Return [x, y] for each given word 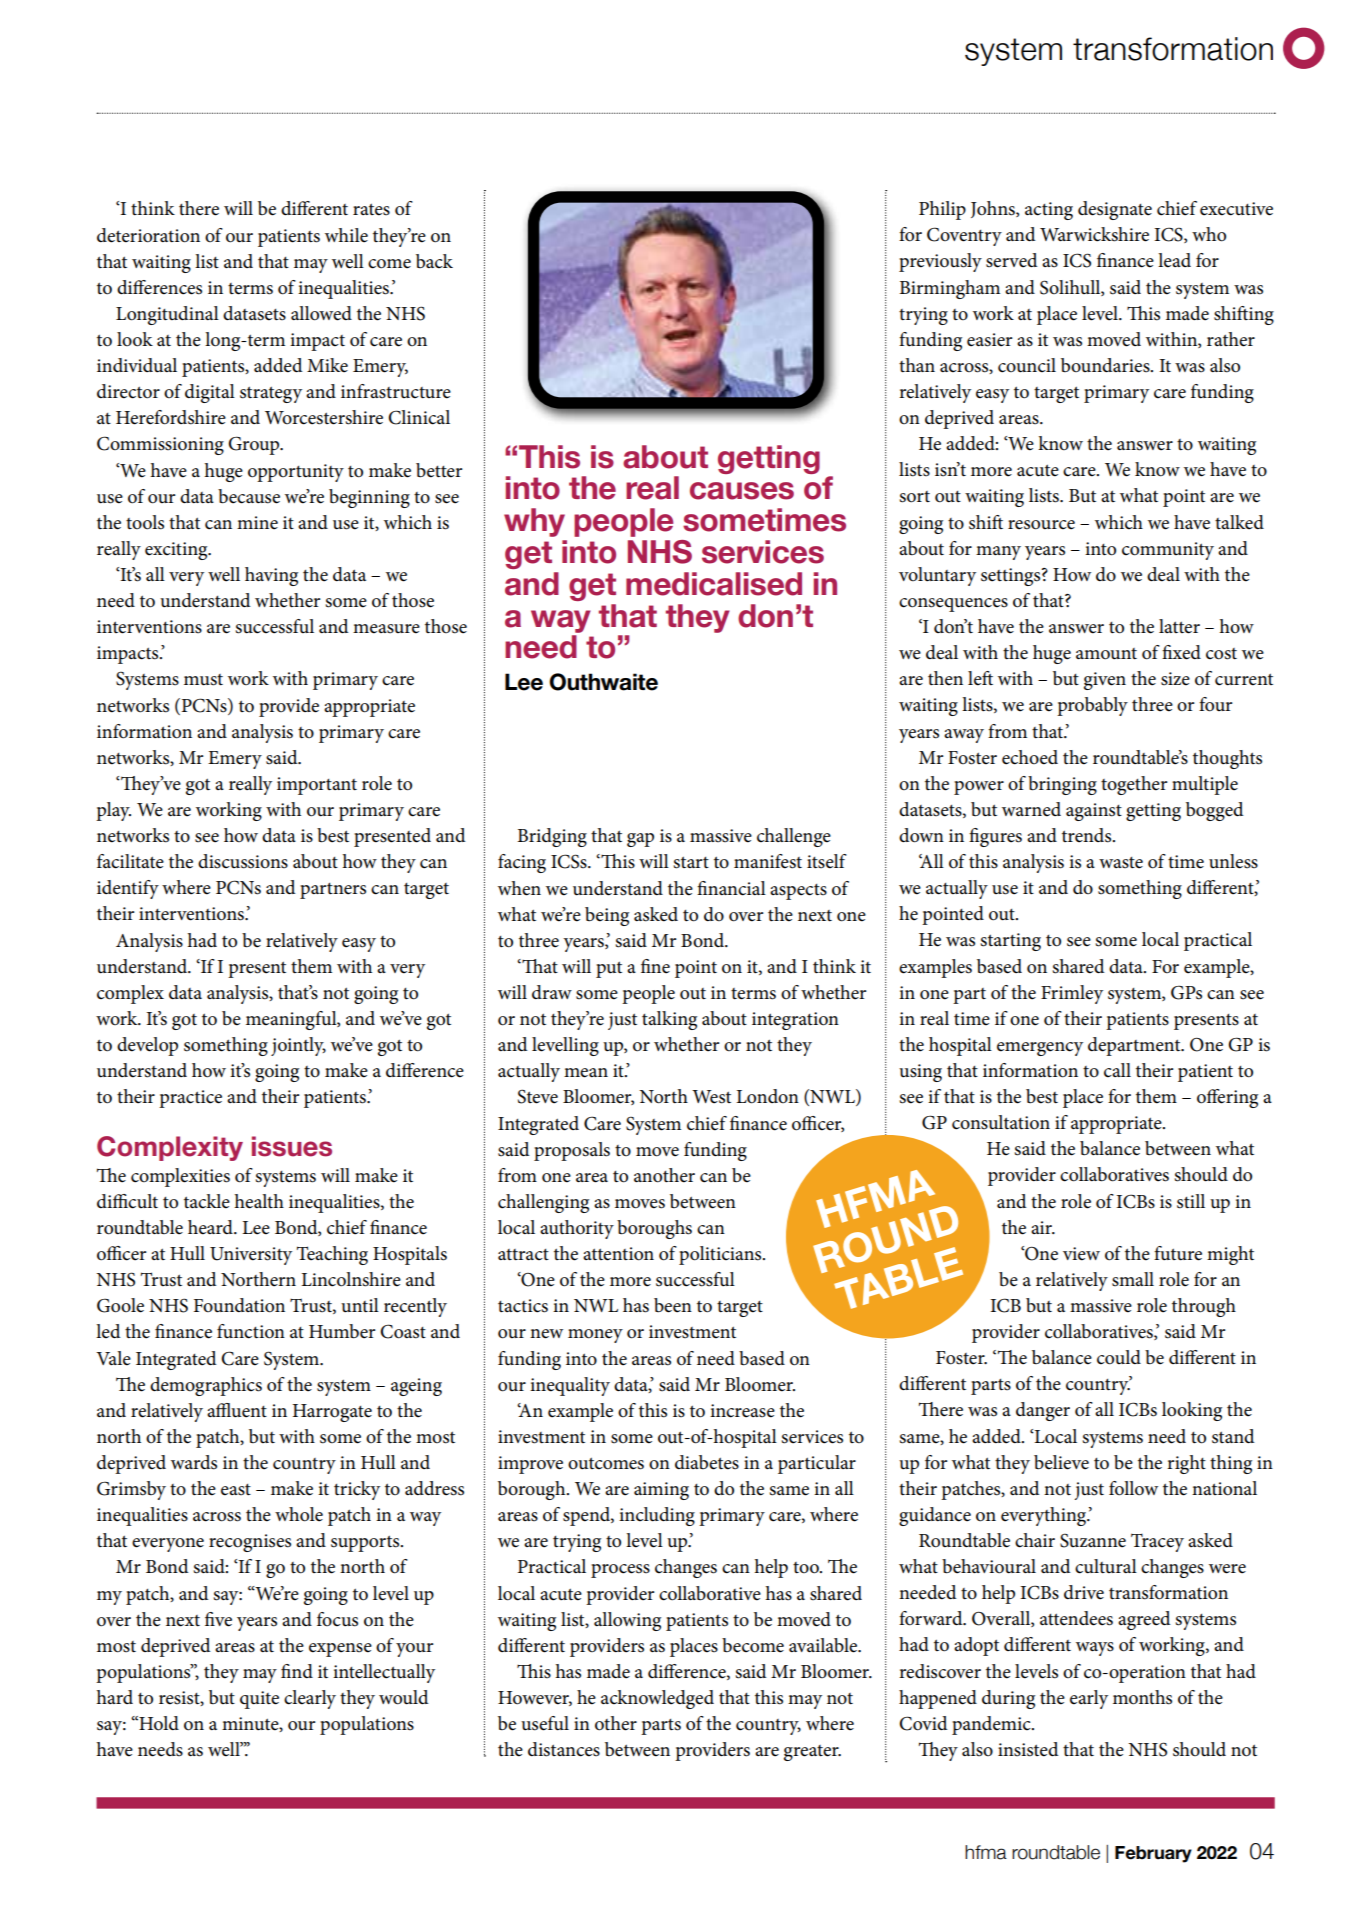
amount [1106, 654]
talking [669, 1020]
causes [742, 491]
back [434, 261]
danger [1043, 1411]
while [346, 235]
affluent [237, 1410]
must [203, 680]
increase [742, 1411]
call [1117, 1070]
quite [259, 1700]
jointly [298, 1046]
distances [564, 1749]
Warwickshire [1094, 234]
